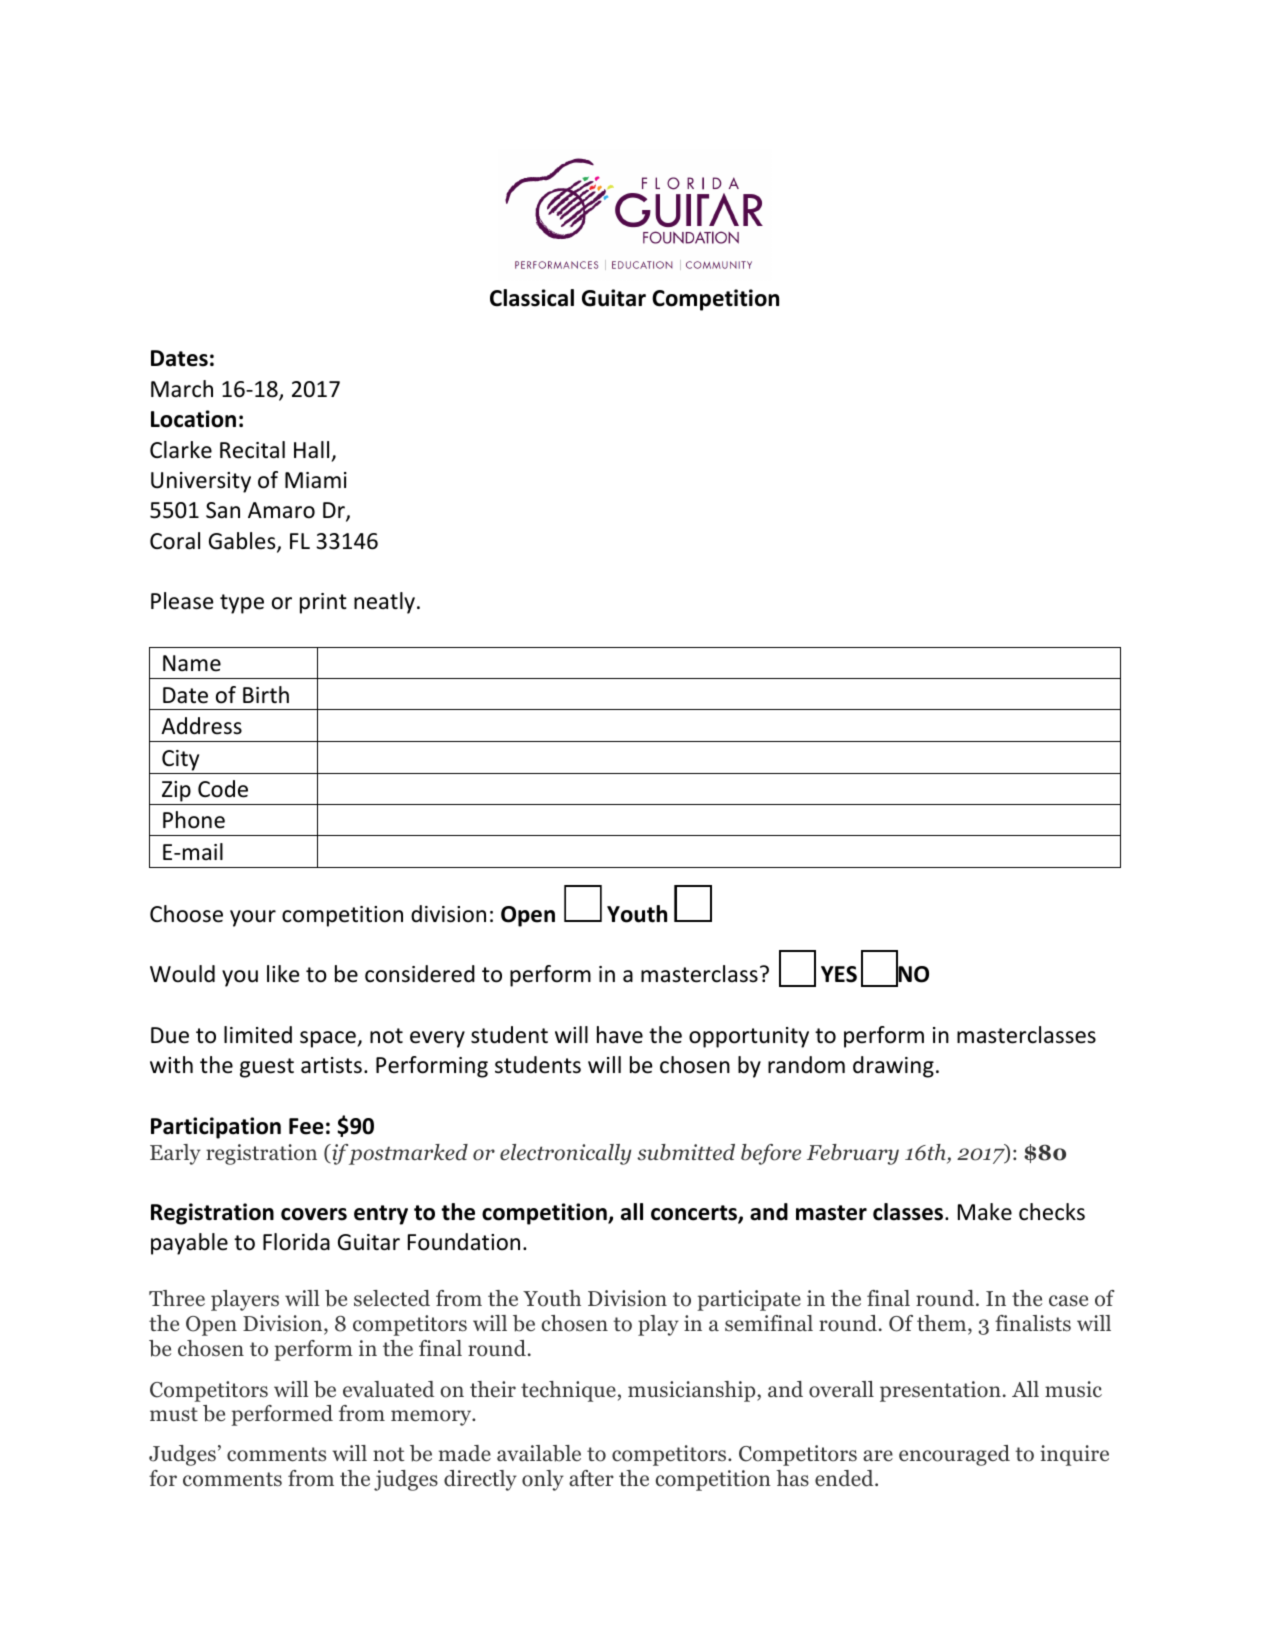  I want to click on have, so click(620, 1035).
